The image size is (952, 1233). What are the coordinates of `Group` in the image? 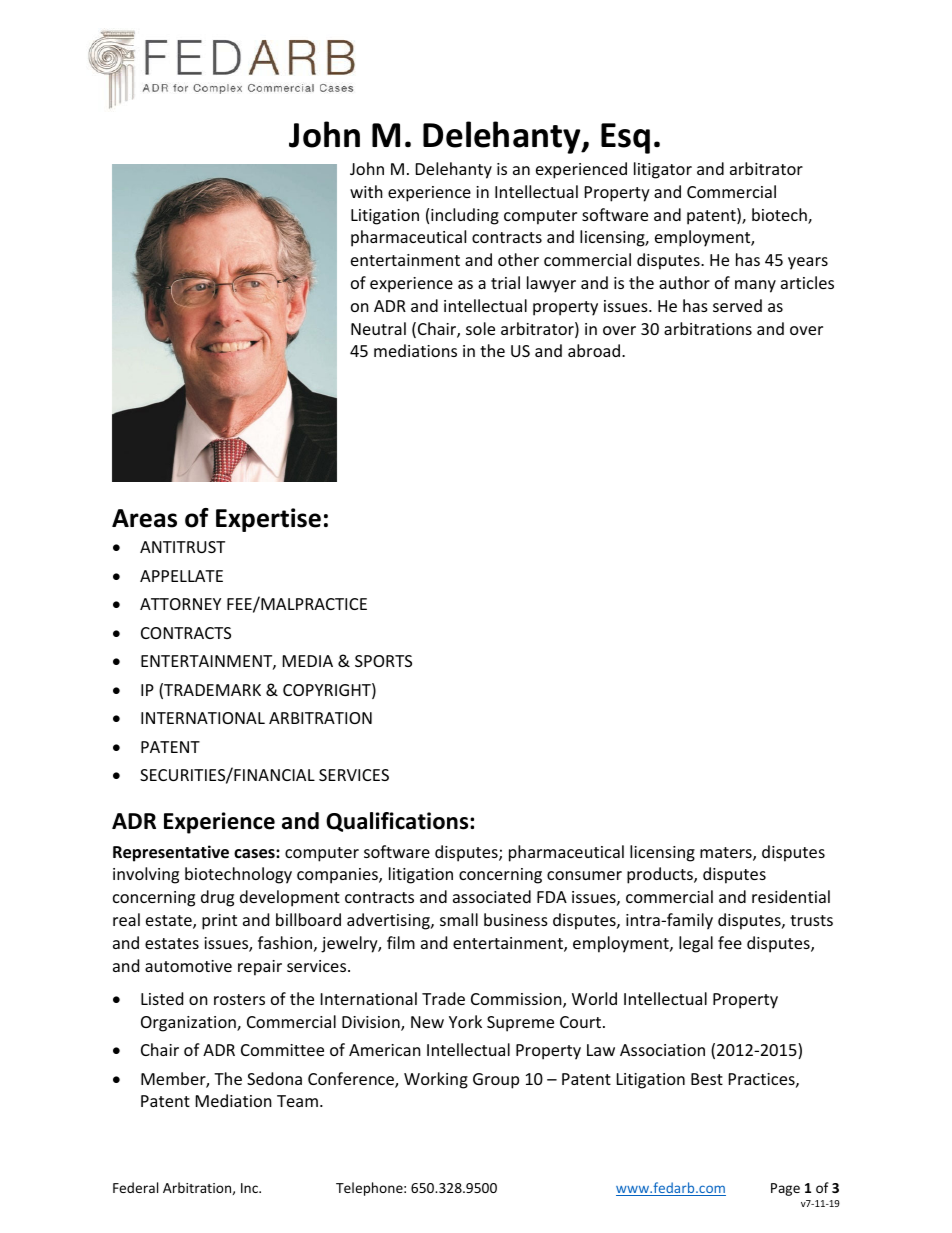 It's located at (496, 1081).
